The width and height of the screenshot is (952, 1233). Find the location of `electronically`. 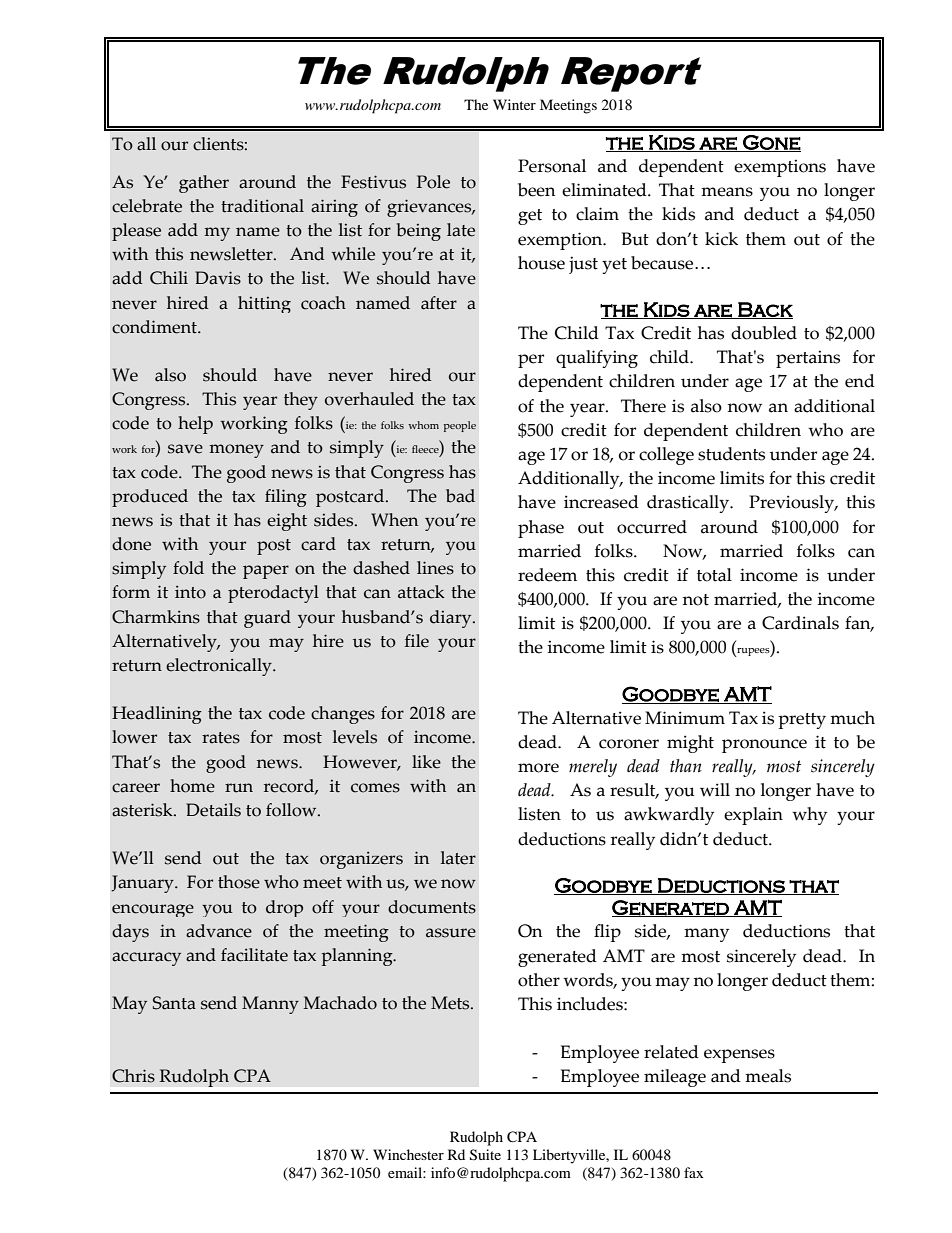

electronically is located at coordinates (220, 667).
